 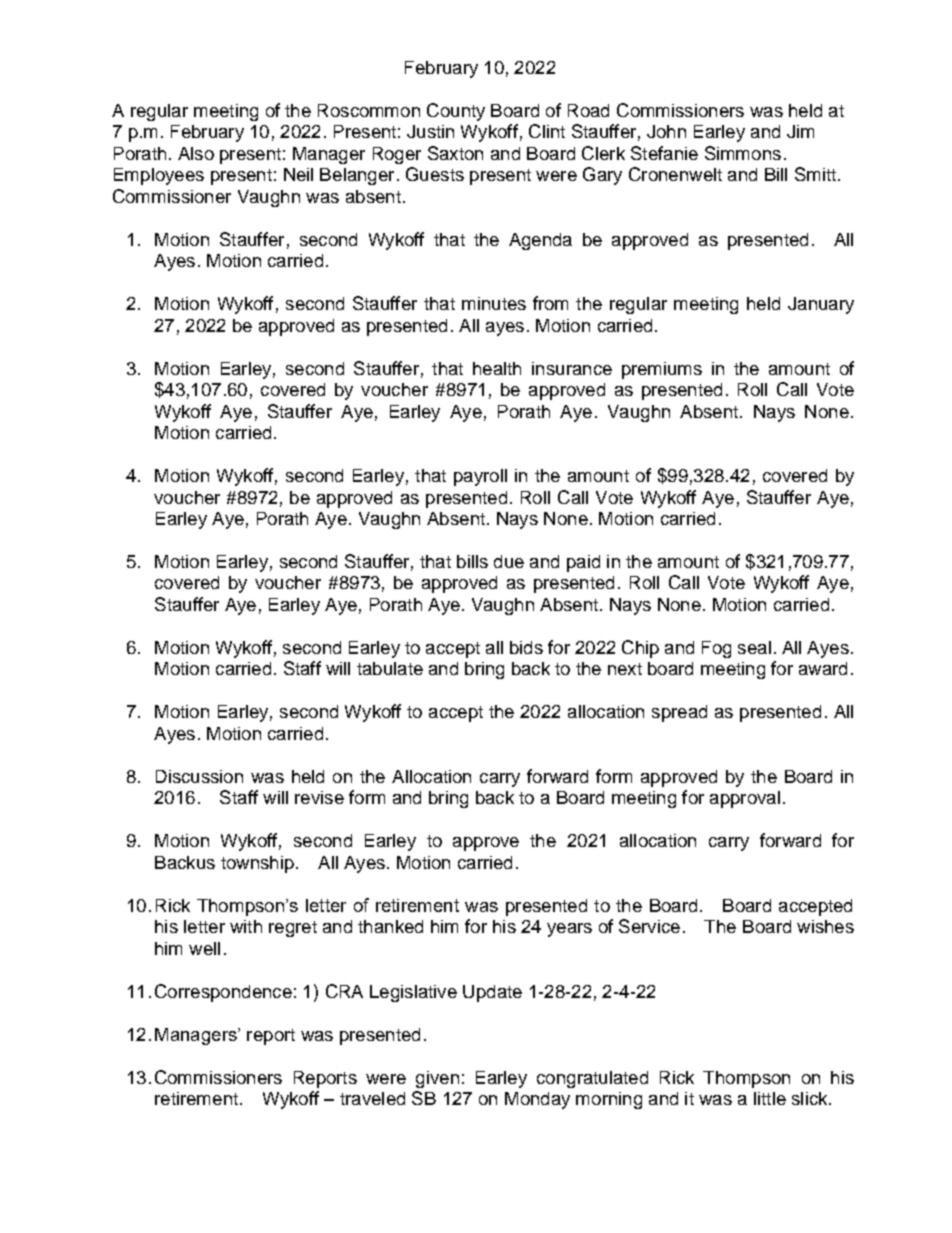 I want to click on wishes, so click(x=825, y=926).
